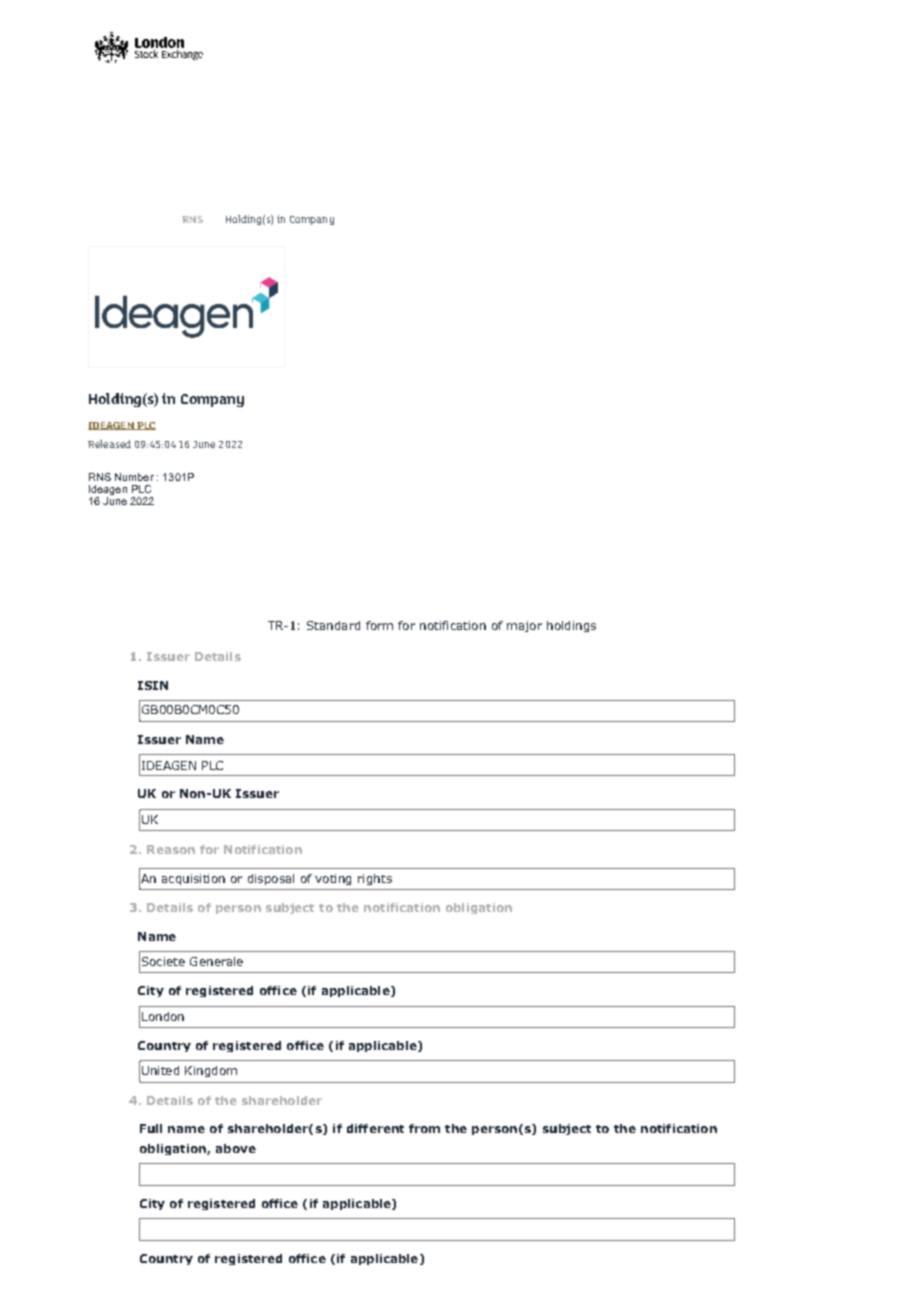 The width and height of the screenshot is (924, 1308). I want to click on major, so click(524, 626).
